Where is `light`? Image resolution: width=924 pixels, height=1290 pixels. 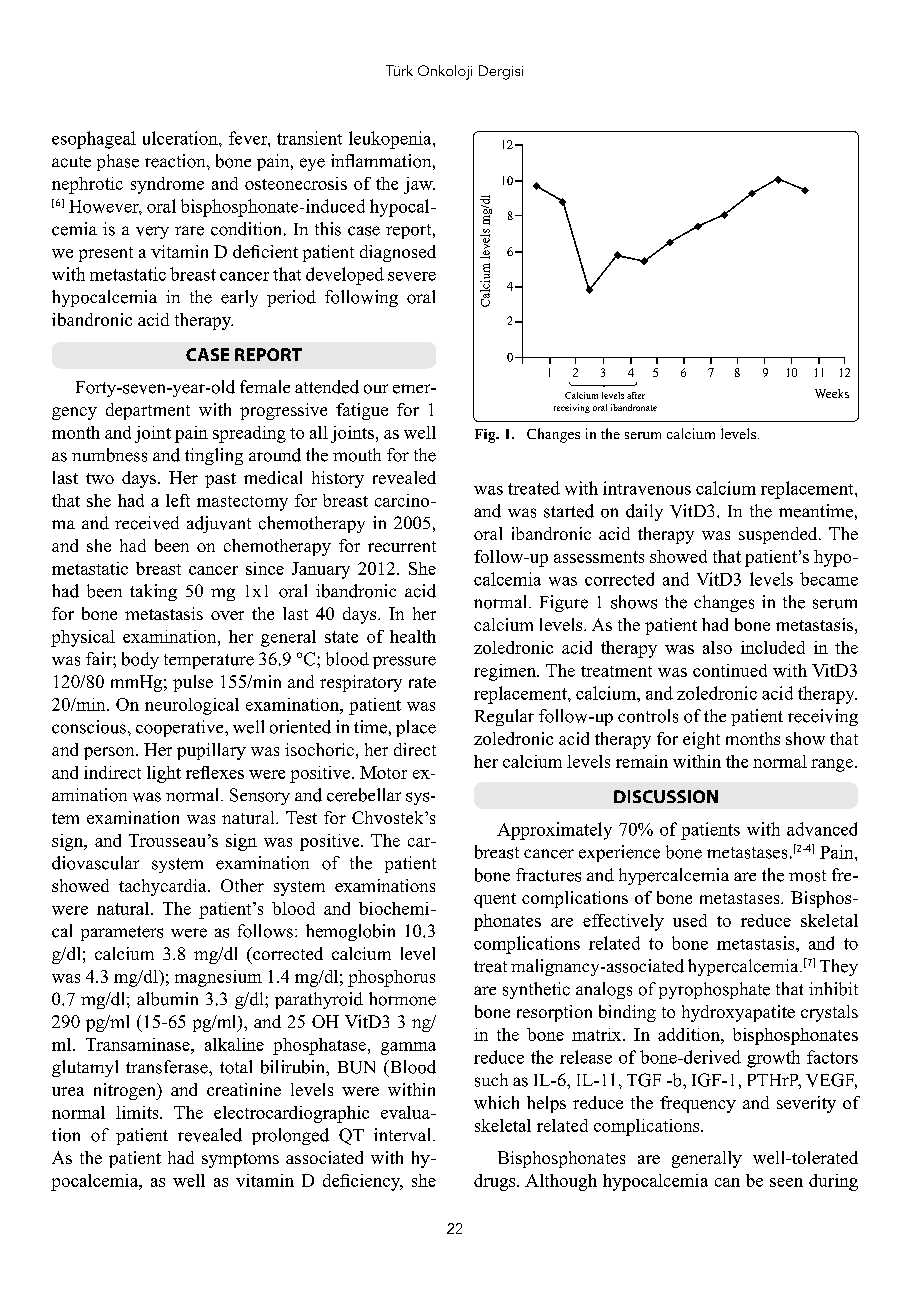 light is located at coordinates (164, 774).
